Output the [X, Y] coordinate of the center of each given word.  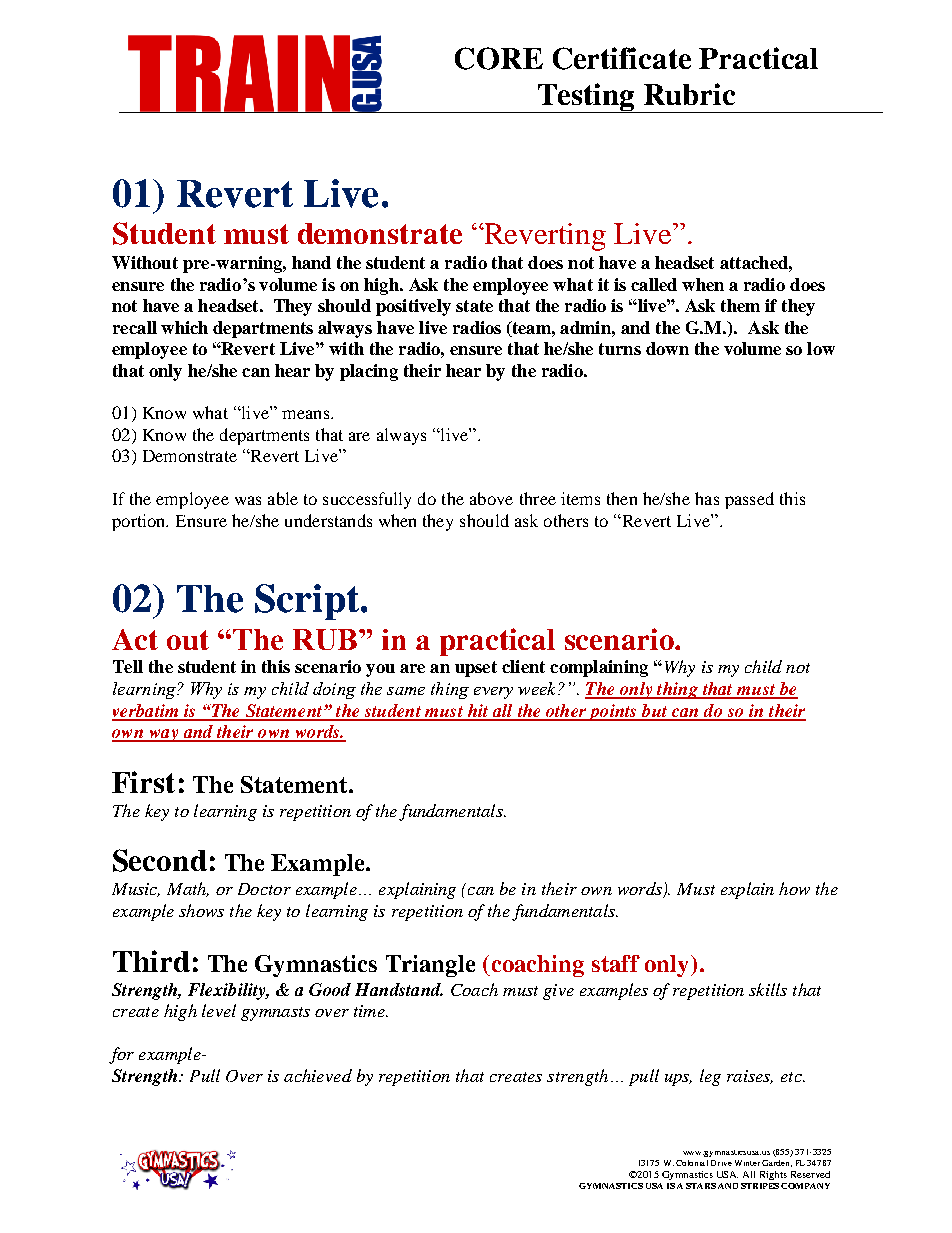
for [121, 1055]
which [184, 327]
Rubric [689, 94]
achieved [318, 1075]
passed [749, 500]
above [491, 498]
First [143, 782]
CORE [499, 58]
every [493, 693]
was [248, 500]
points [613, 712]
